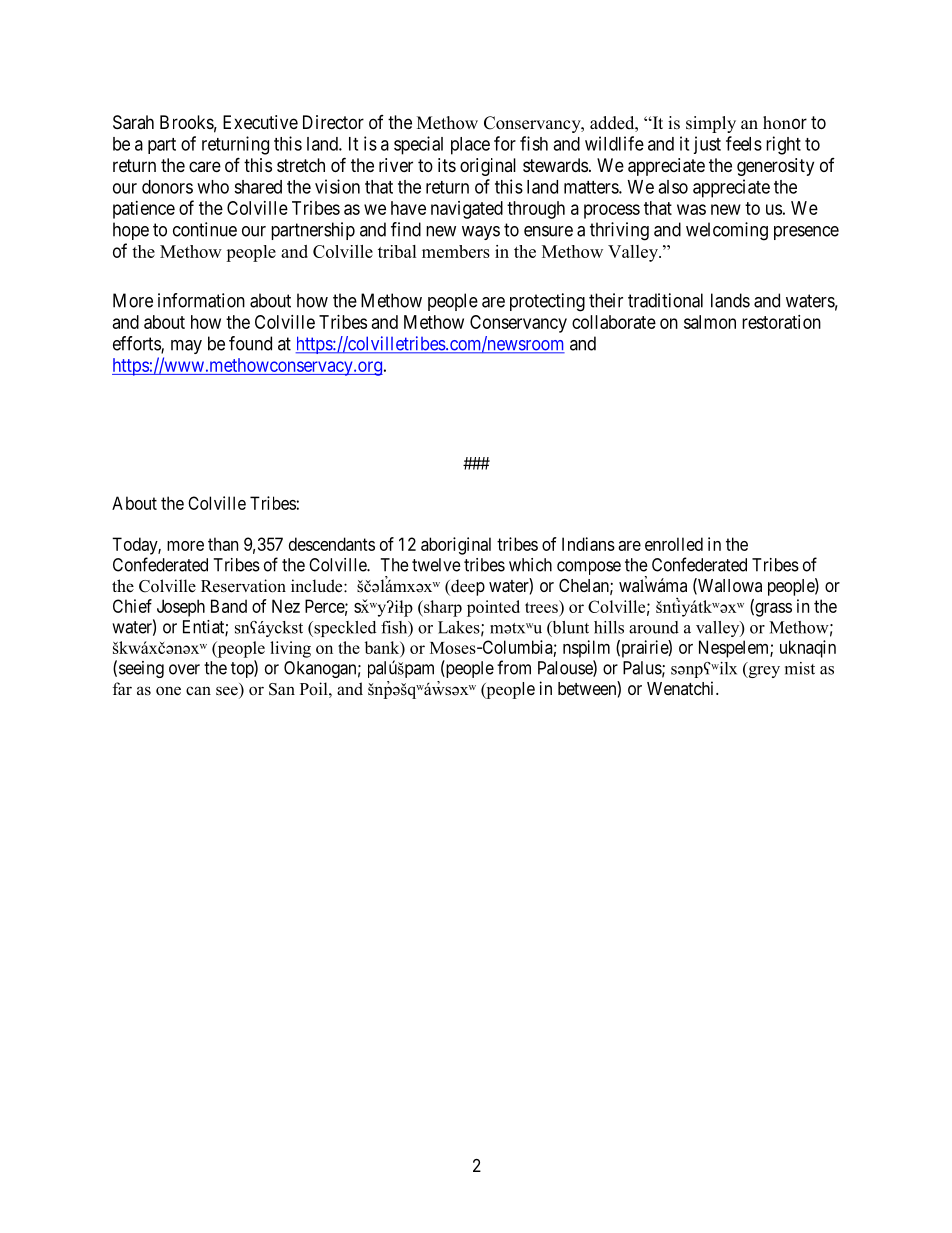 Image resolution: width=952 pixels, height=1233 pixels. What do you see at coordinates (223, 544) in the screenshot?
I see `than` at bounding box center [223, 544].
